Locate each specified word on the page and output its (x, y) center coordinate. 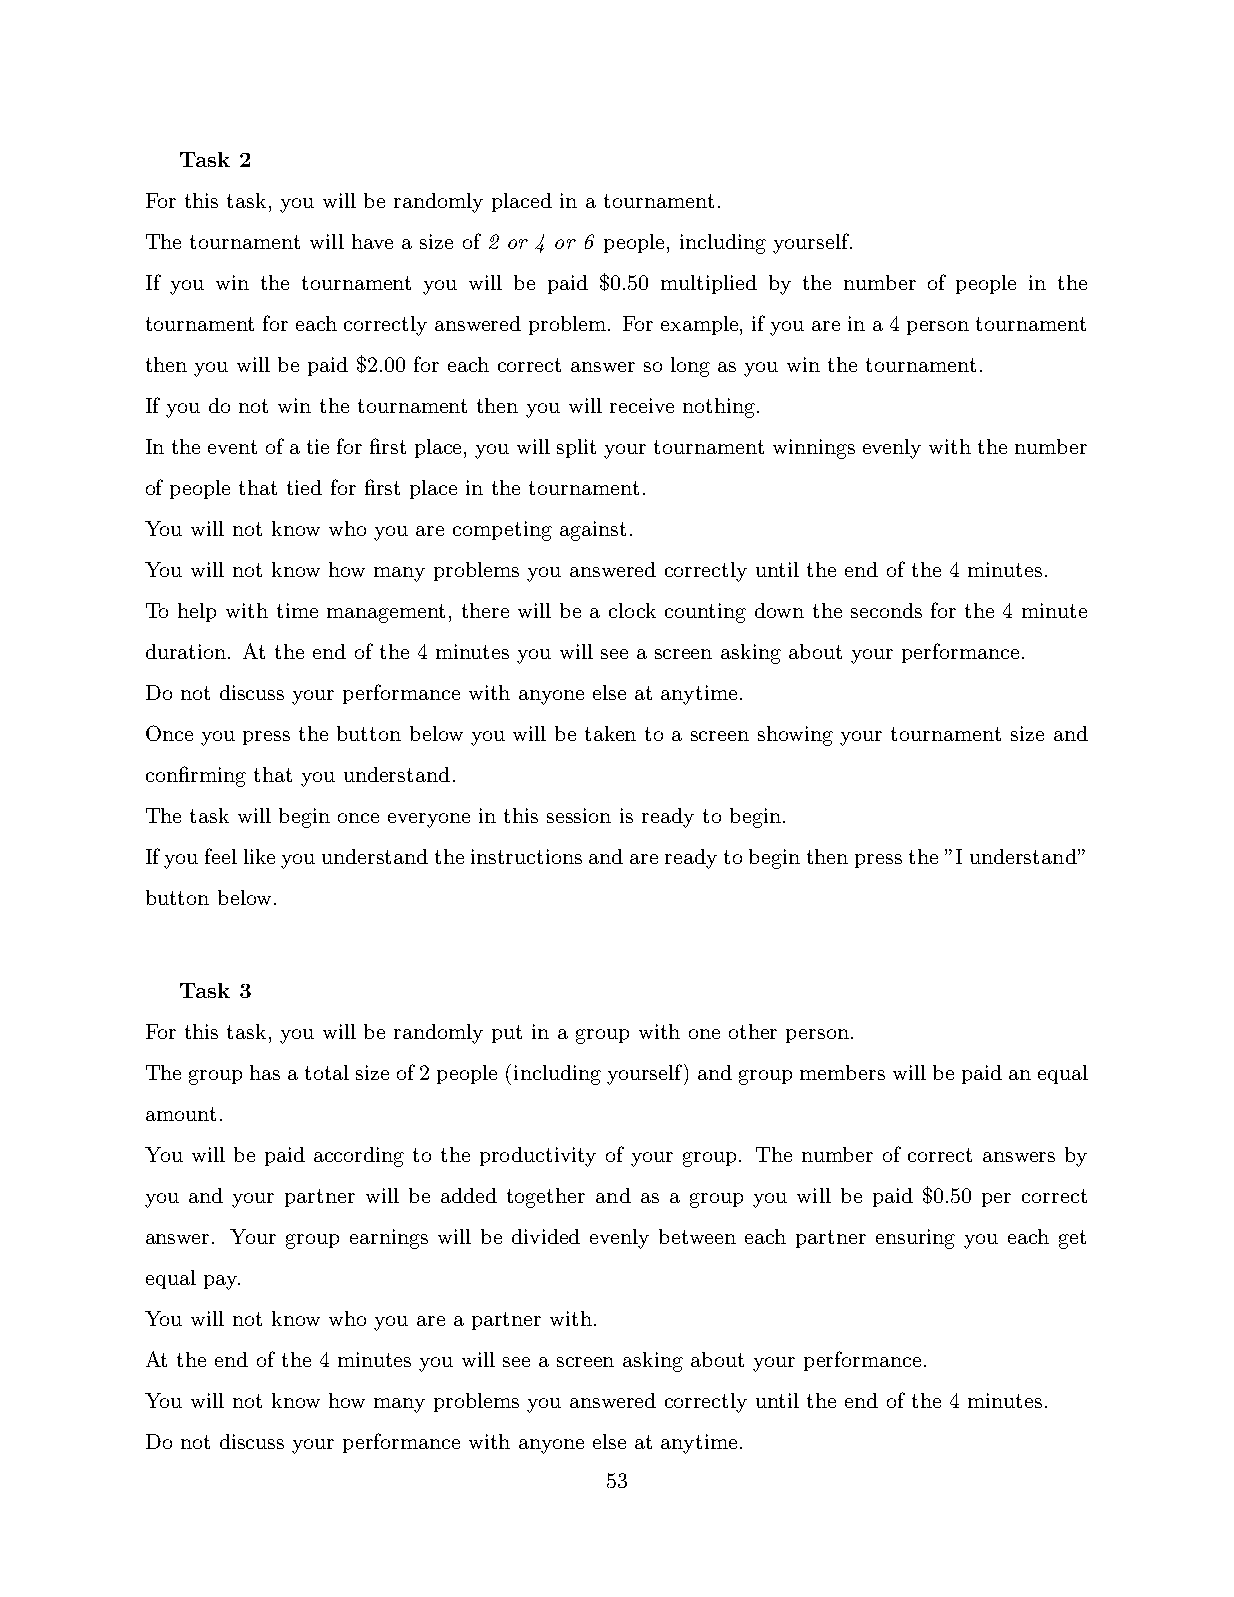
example (701, 325)
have (372, 241)
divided (546, 1236)
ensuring (915, 1239)
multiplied (709, 284)
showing (795, 736)
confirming (196, 776)
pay (221, 1282)
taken (610, 733)
